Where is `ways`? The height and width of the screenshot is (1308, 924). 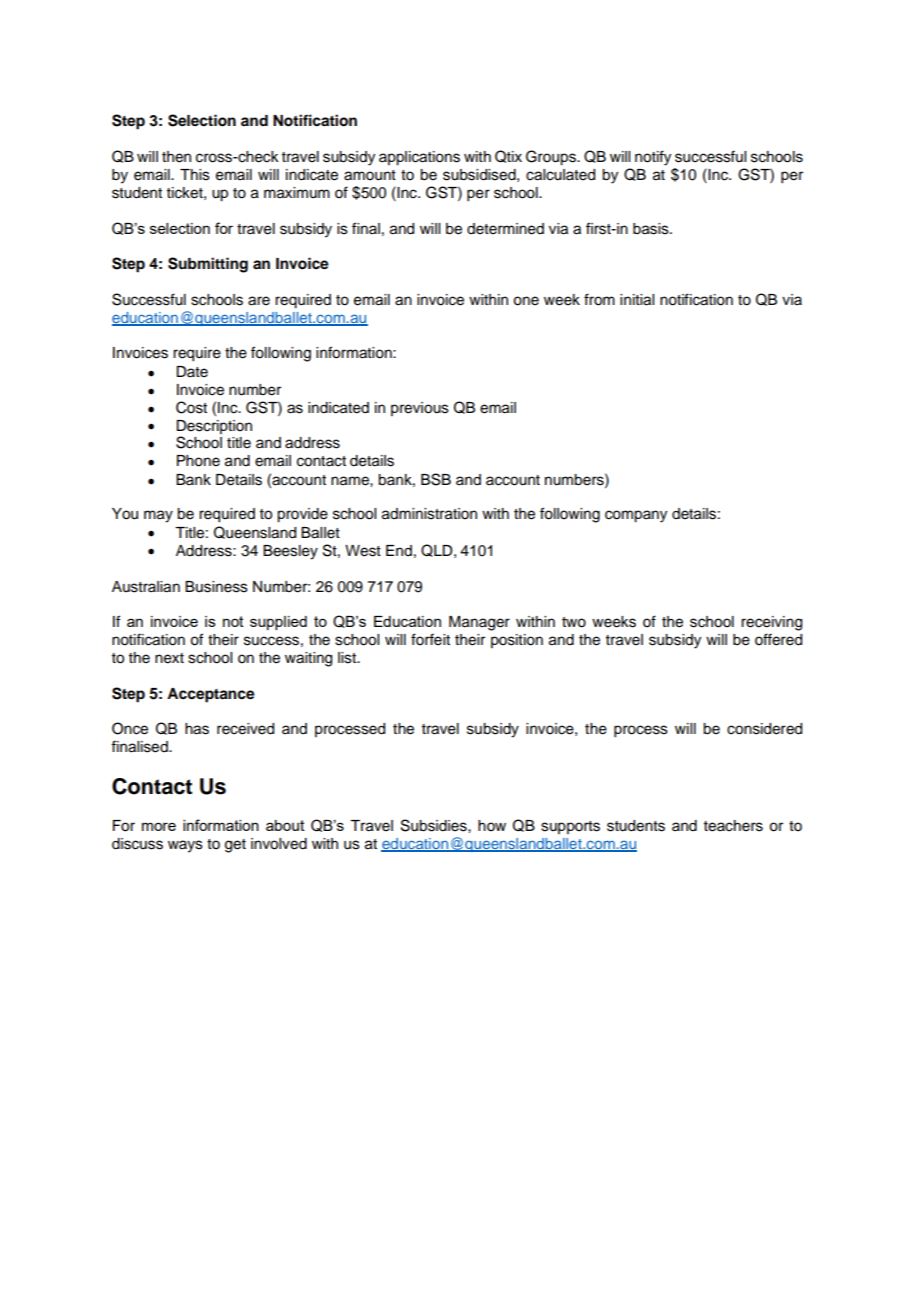 ways is located at coordinates (185, 846).
